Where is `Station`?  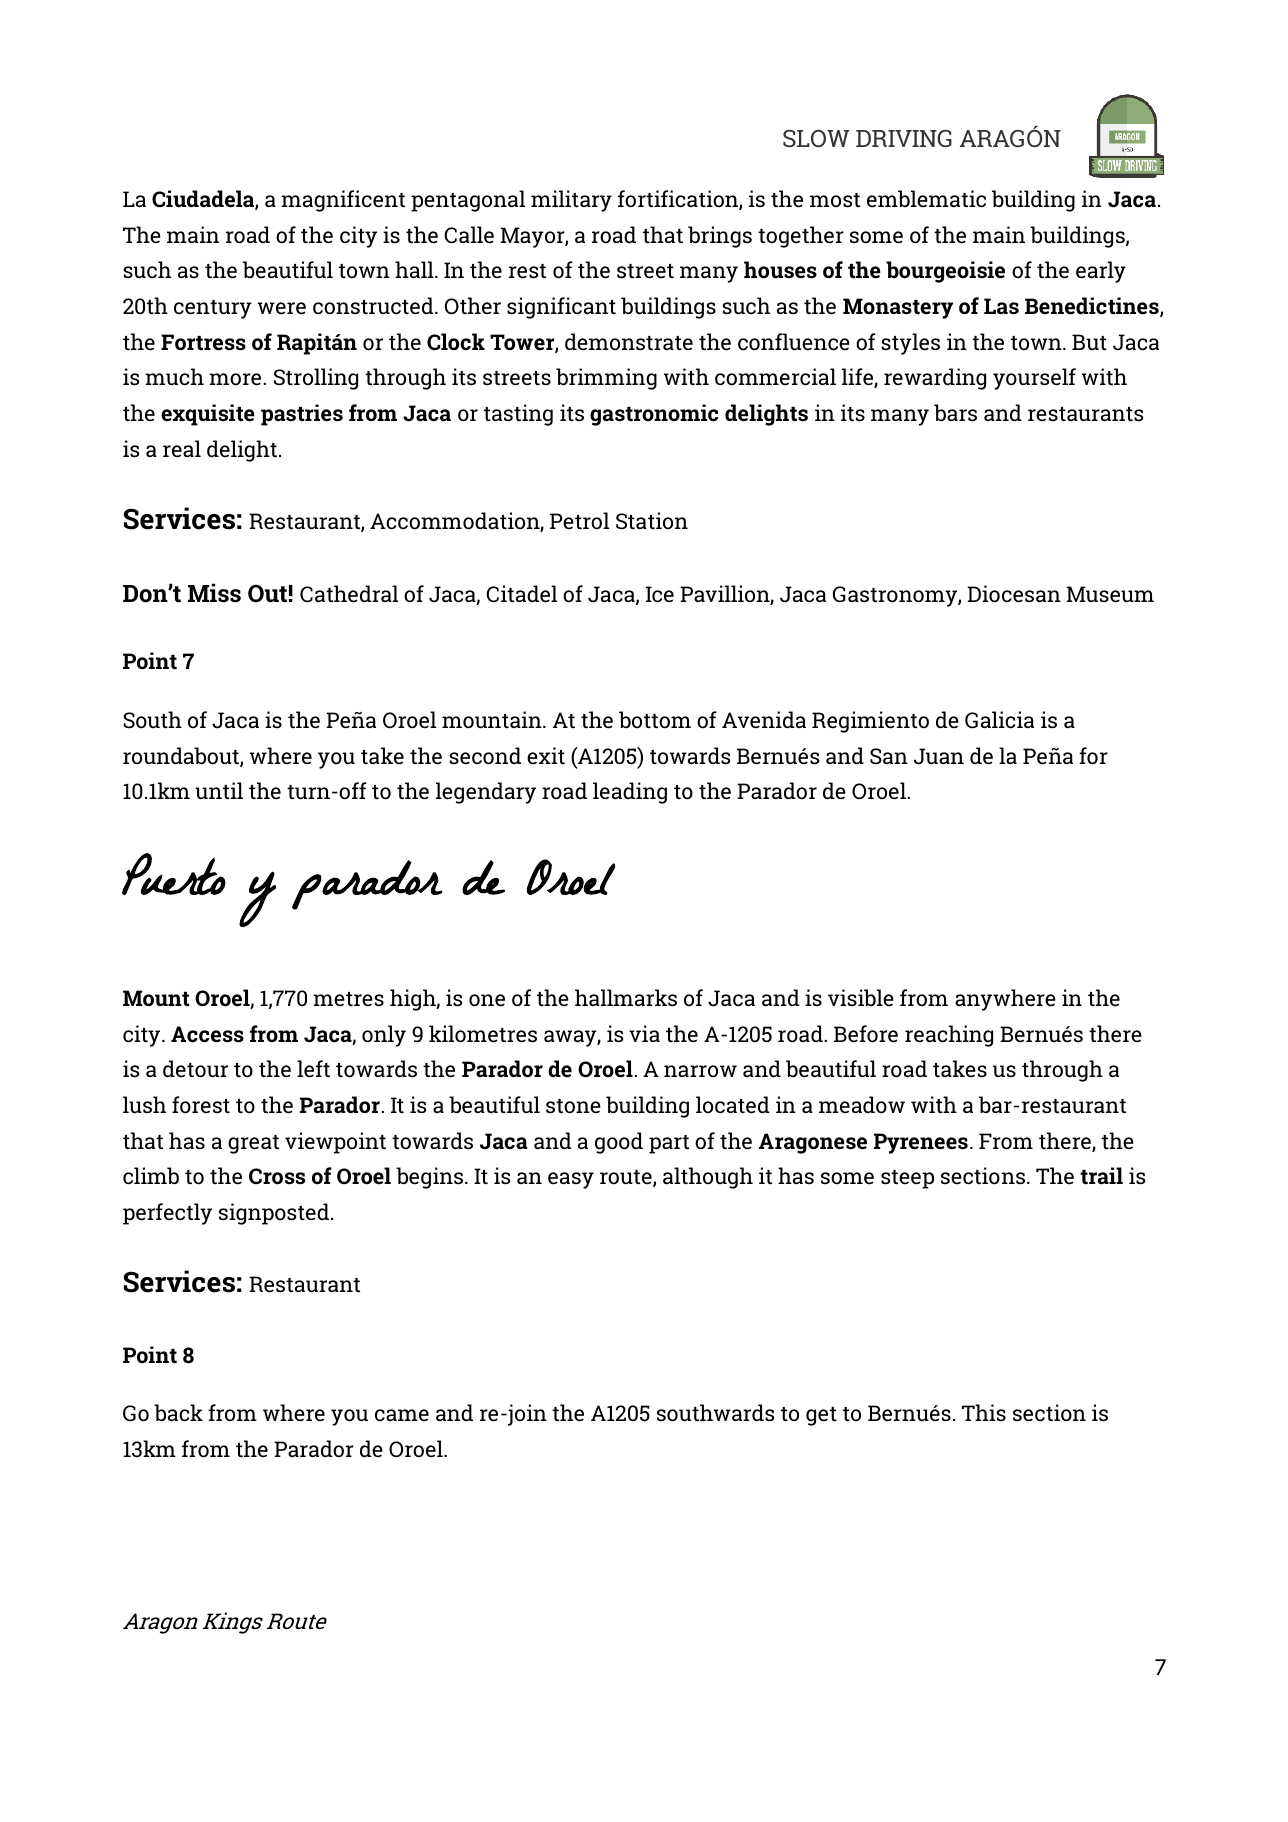 Station is located at coordinates (652, 521).
